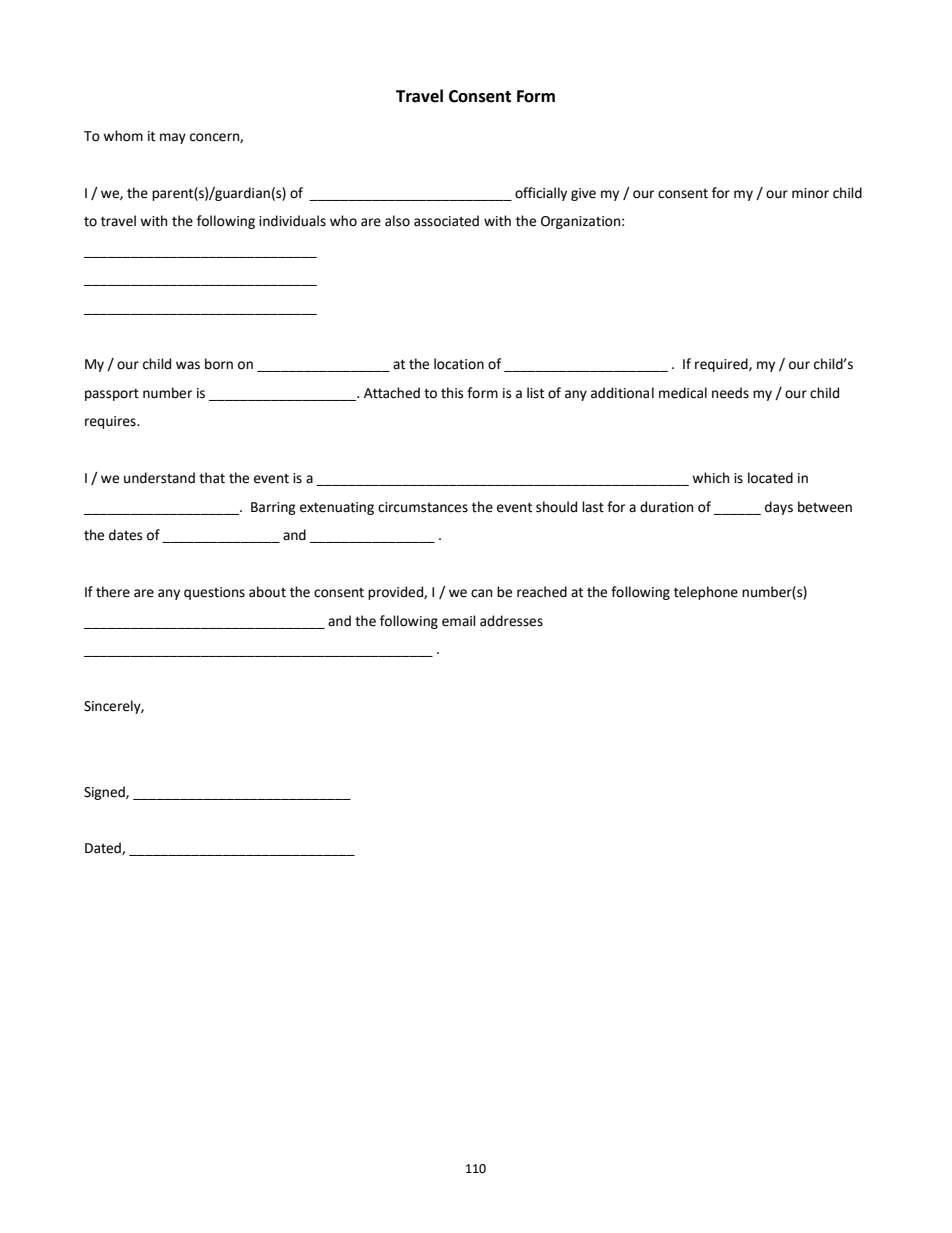 The image size is (952, 1233). Describe the element at coordinates (706, 593) in the screenshot. I see `telephone` at that location.
